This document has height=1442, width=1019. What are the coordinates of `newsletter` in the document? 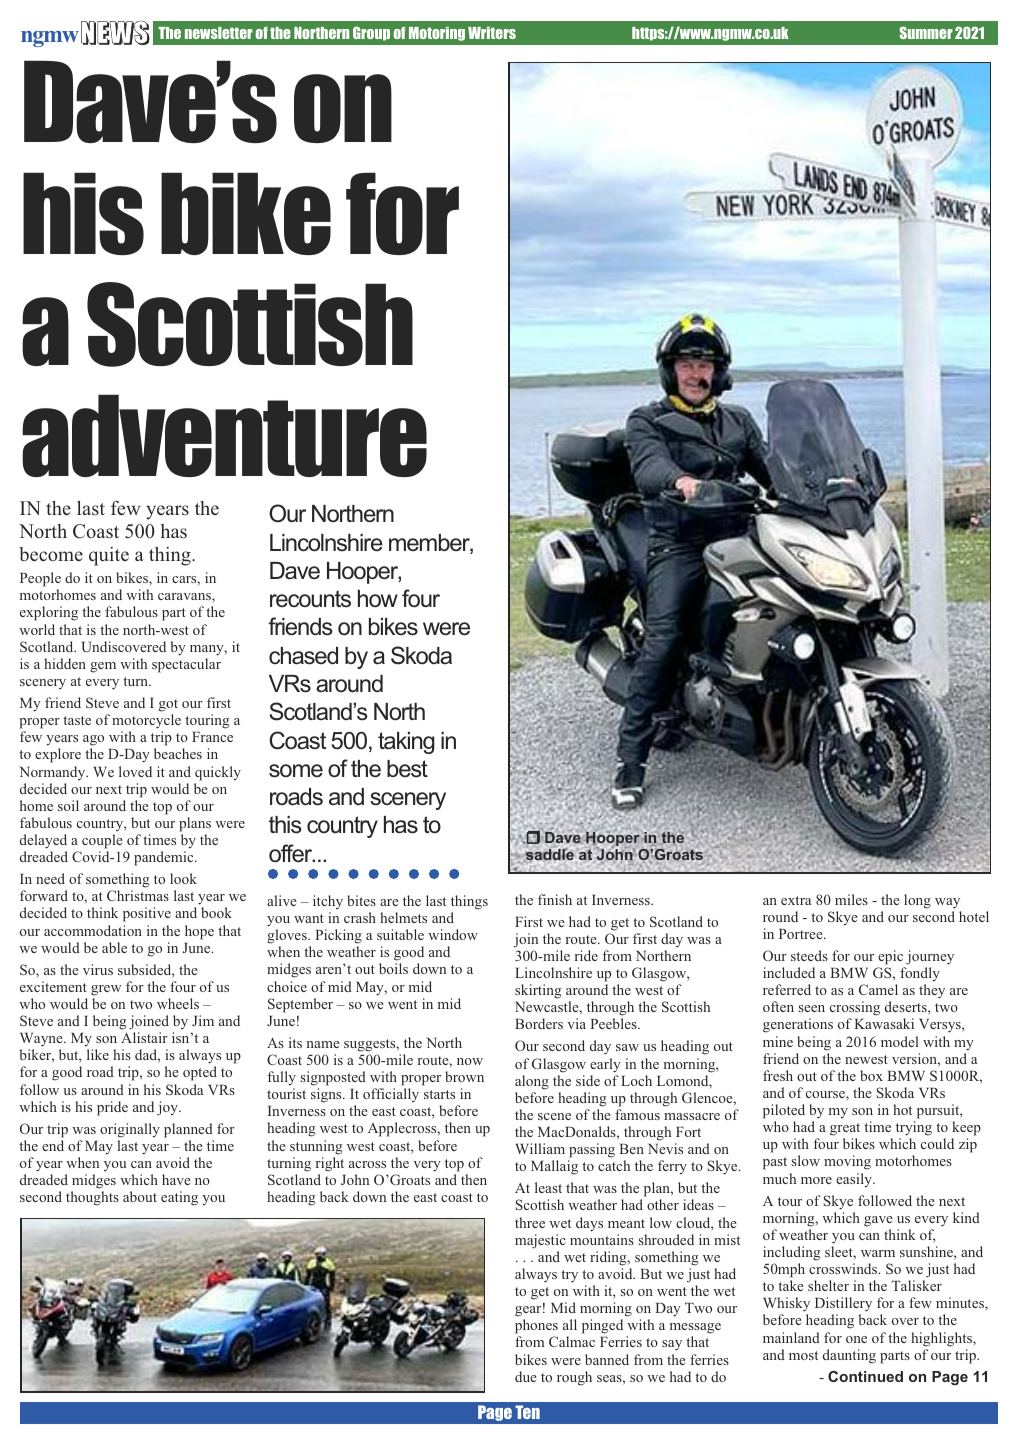 It's located at (219, 33).
